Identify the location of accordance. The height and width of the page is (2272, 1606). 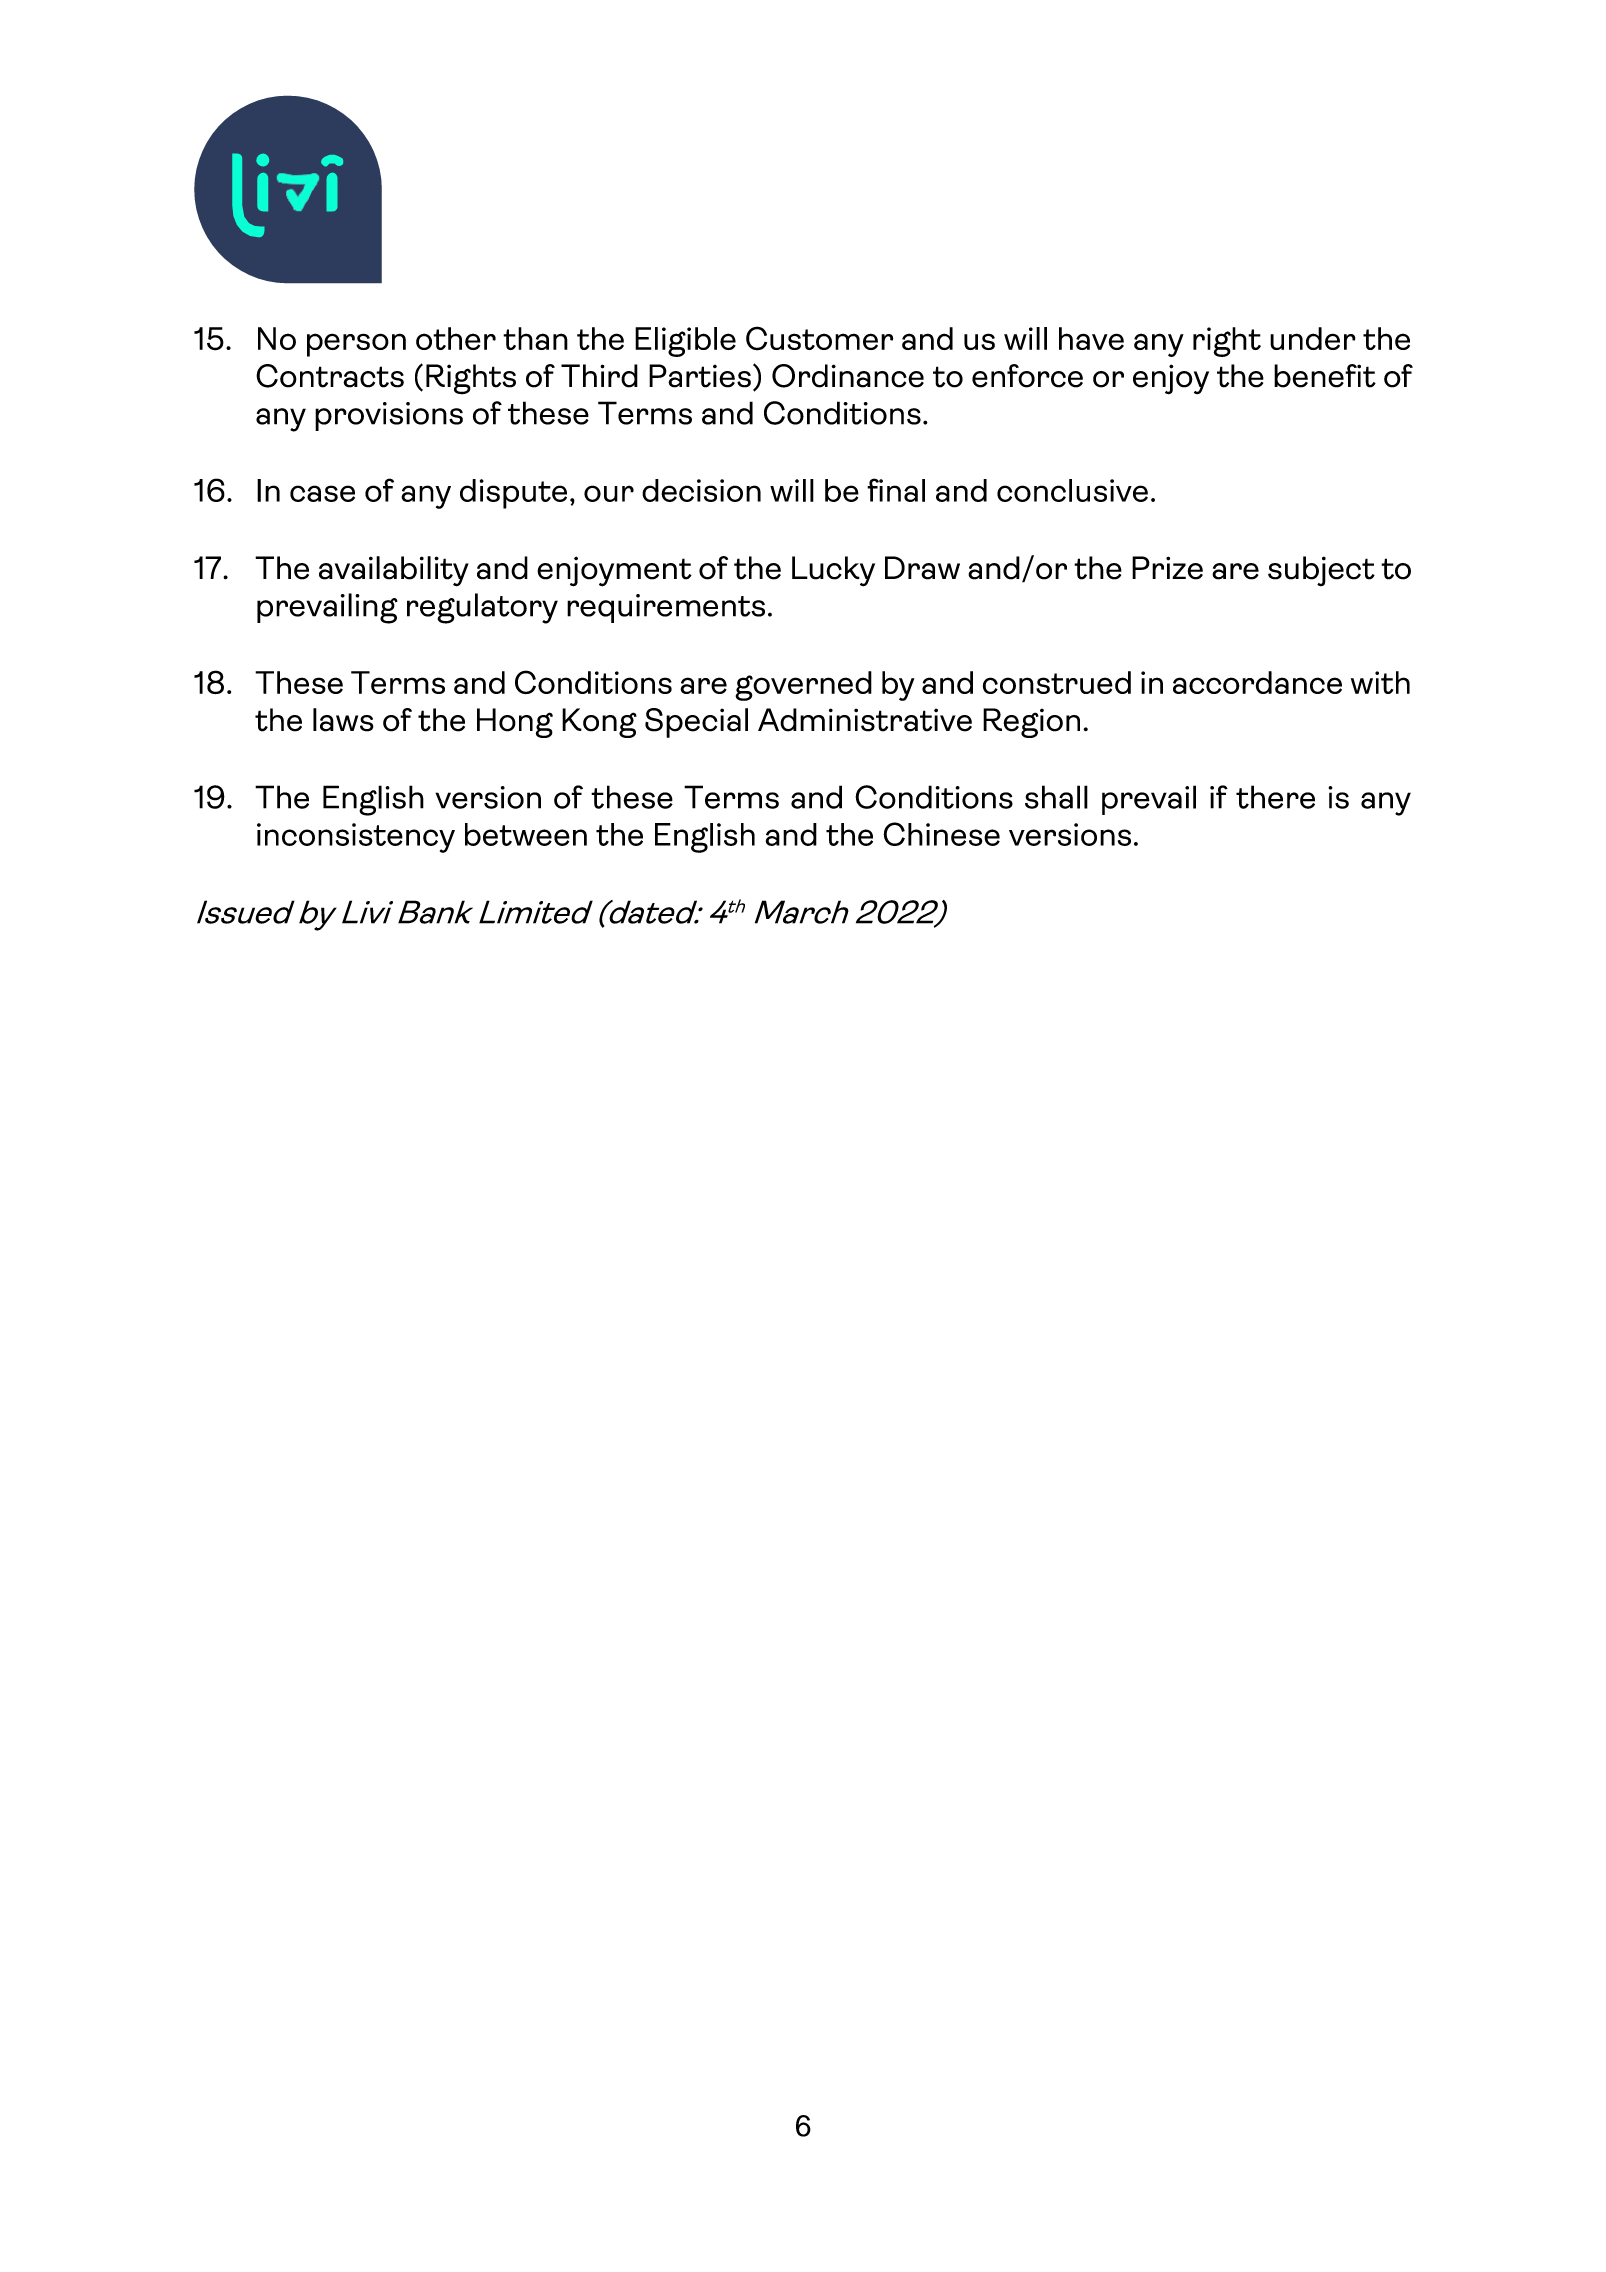
(1257, 682).
